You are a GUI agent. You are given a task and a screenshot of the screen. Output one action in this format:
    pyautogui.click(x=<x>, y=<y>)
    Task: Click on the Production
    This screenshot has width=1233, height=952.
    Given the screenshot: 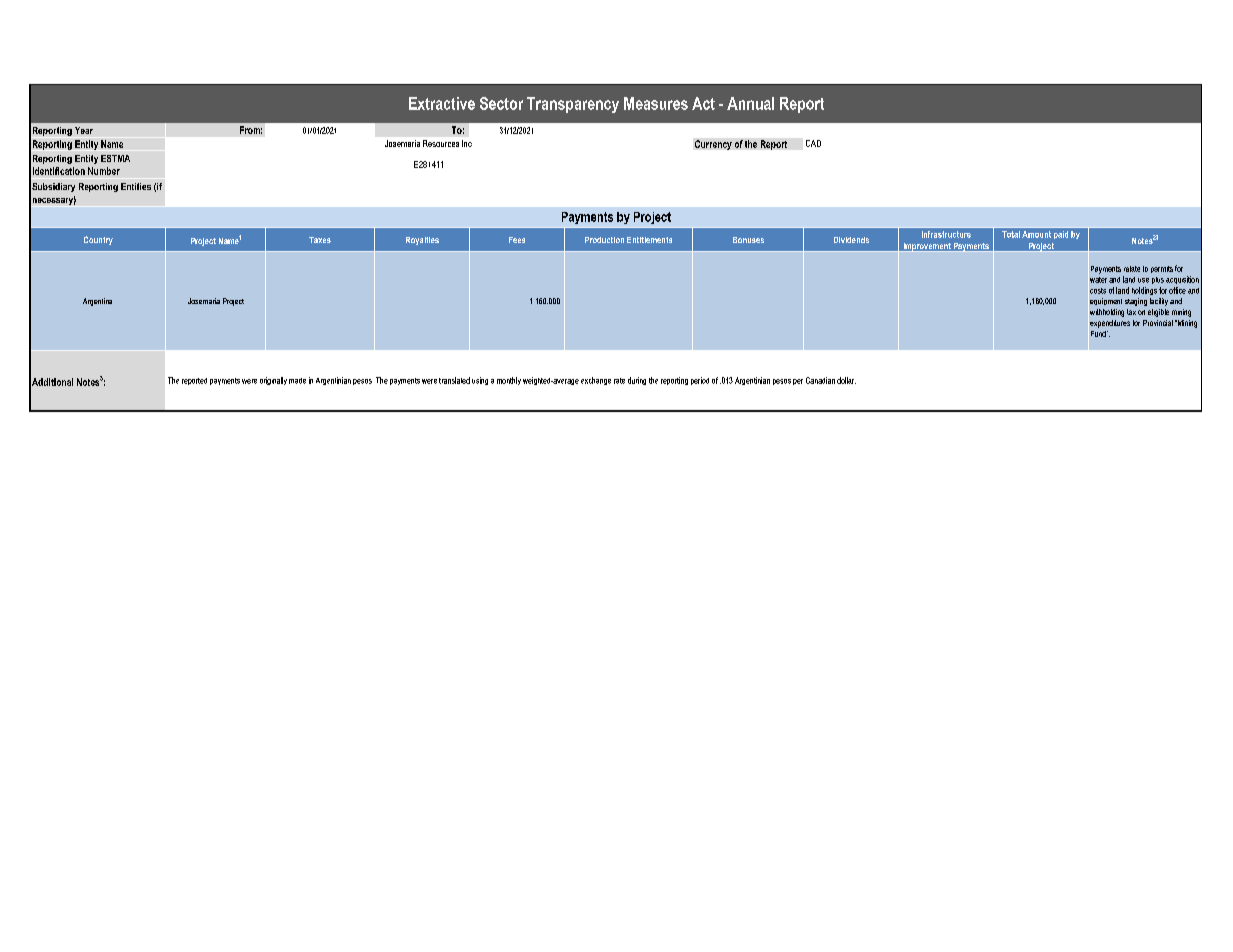 What is the action you would take?
    pyautogui.click(x=604, y=240)
